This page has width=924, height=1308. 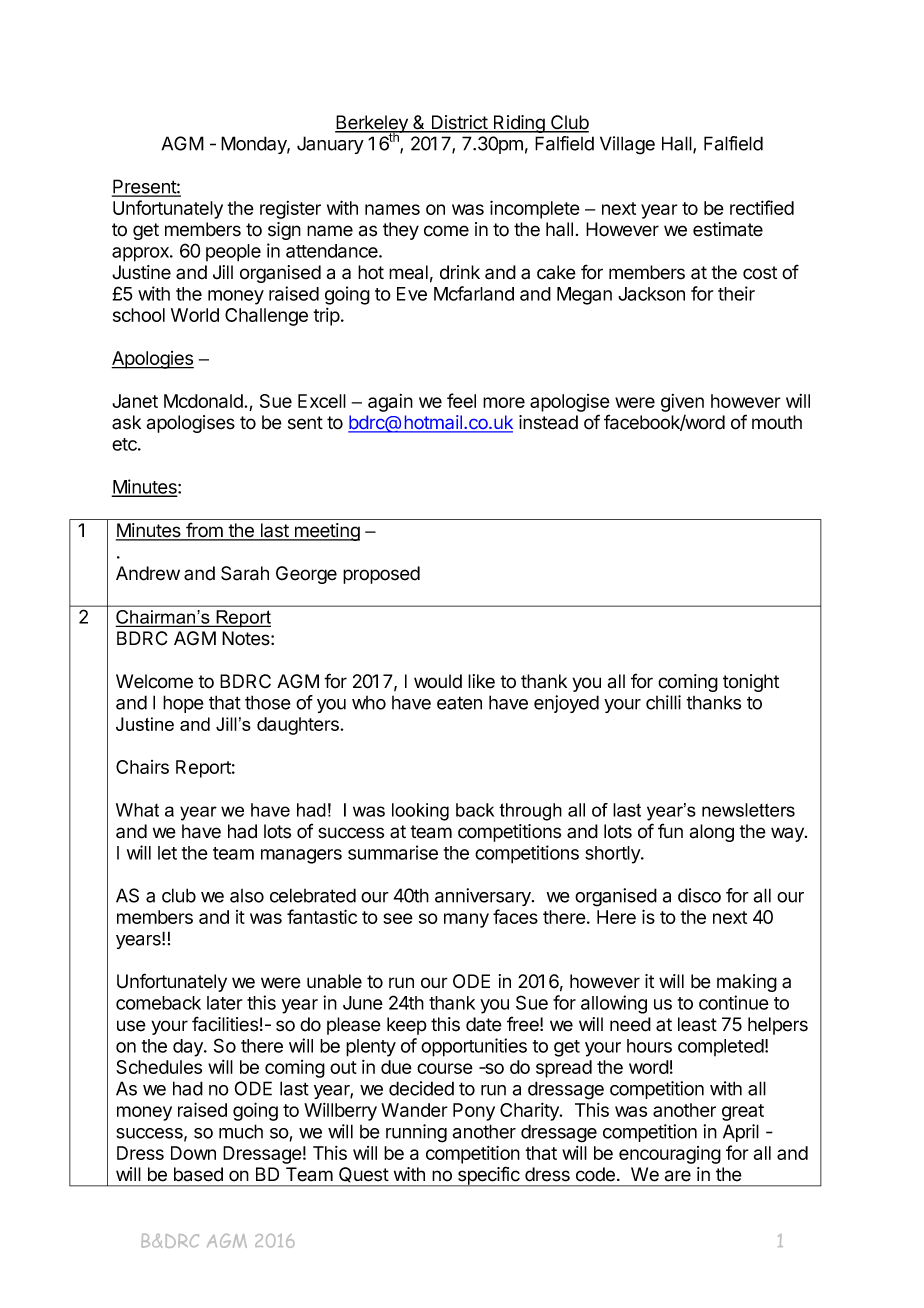 What do you see at coordinates (438, 681) in the page?
I see `would` at bounding box center [438, 681].
